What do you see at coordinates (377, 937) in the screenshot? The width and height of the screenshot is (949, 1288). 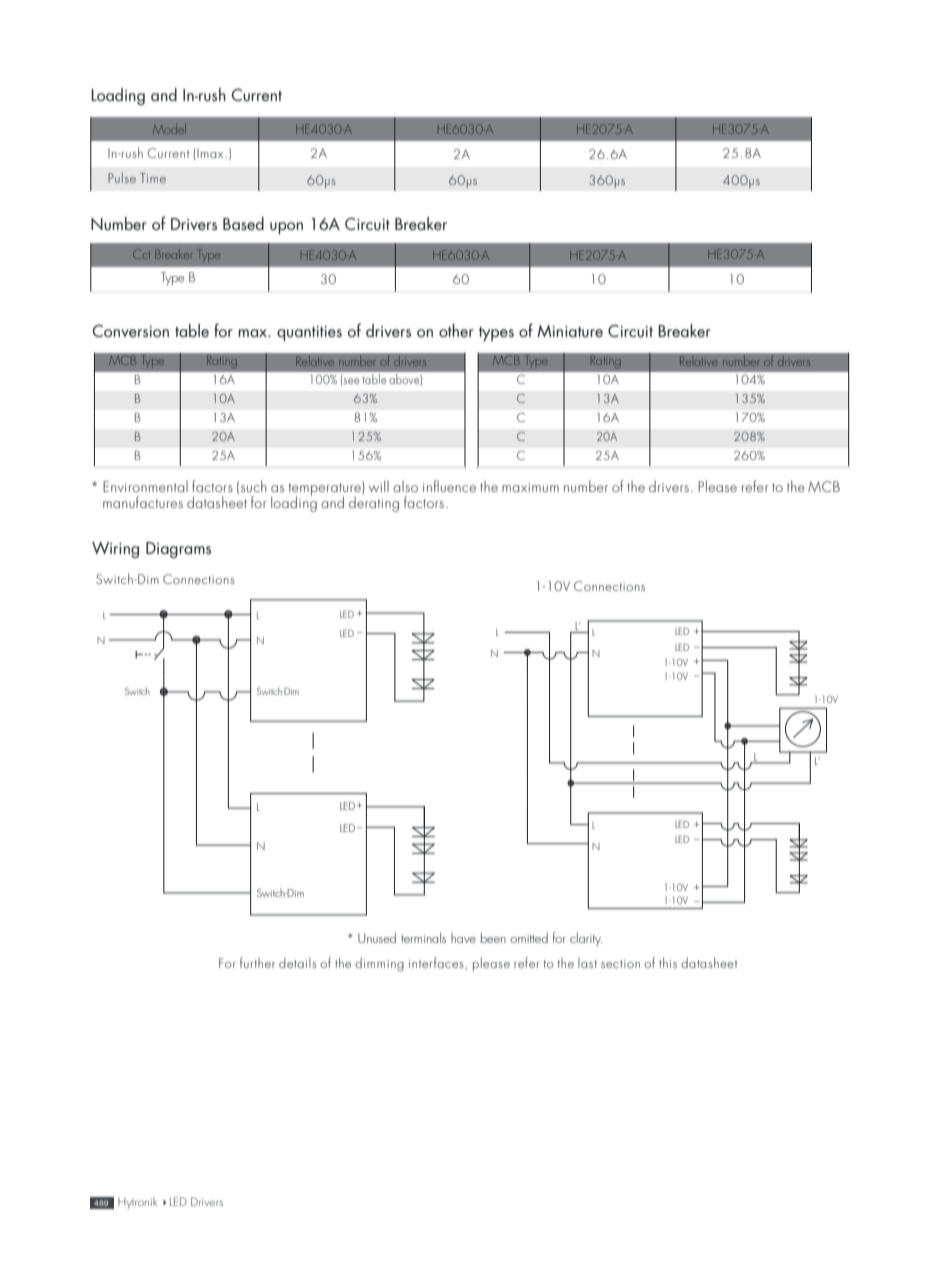 I see `Unused` at bounding box center [377, 937].
